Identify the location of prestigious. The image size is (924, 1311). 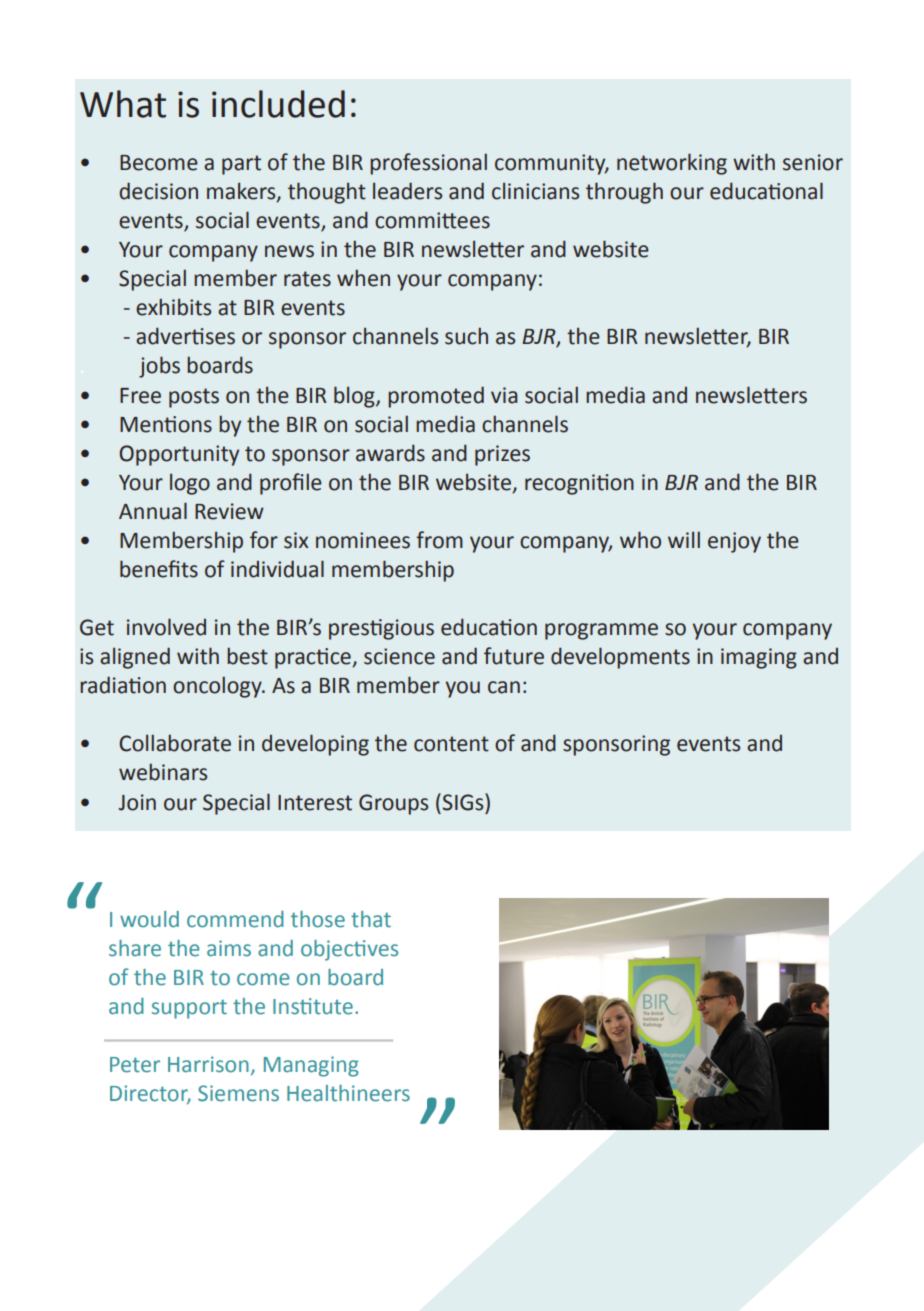
(381, 629).
